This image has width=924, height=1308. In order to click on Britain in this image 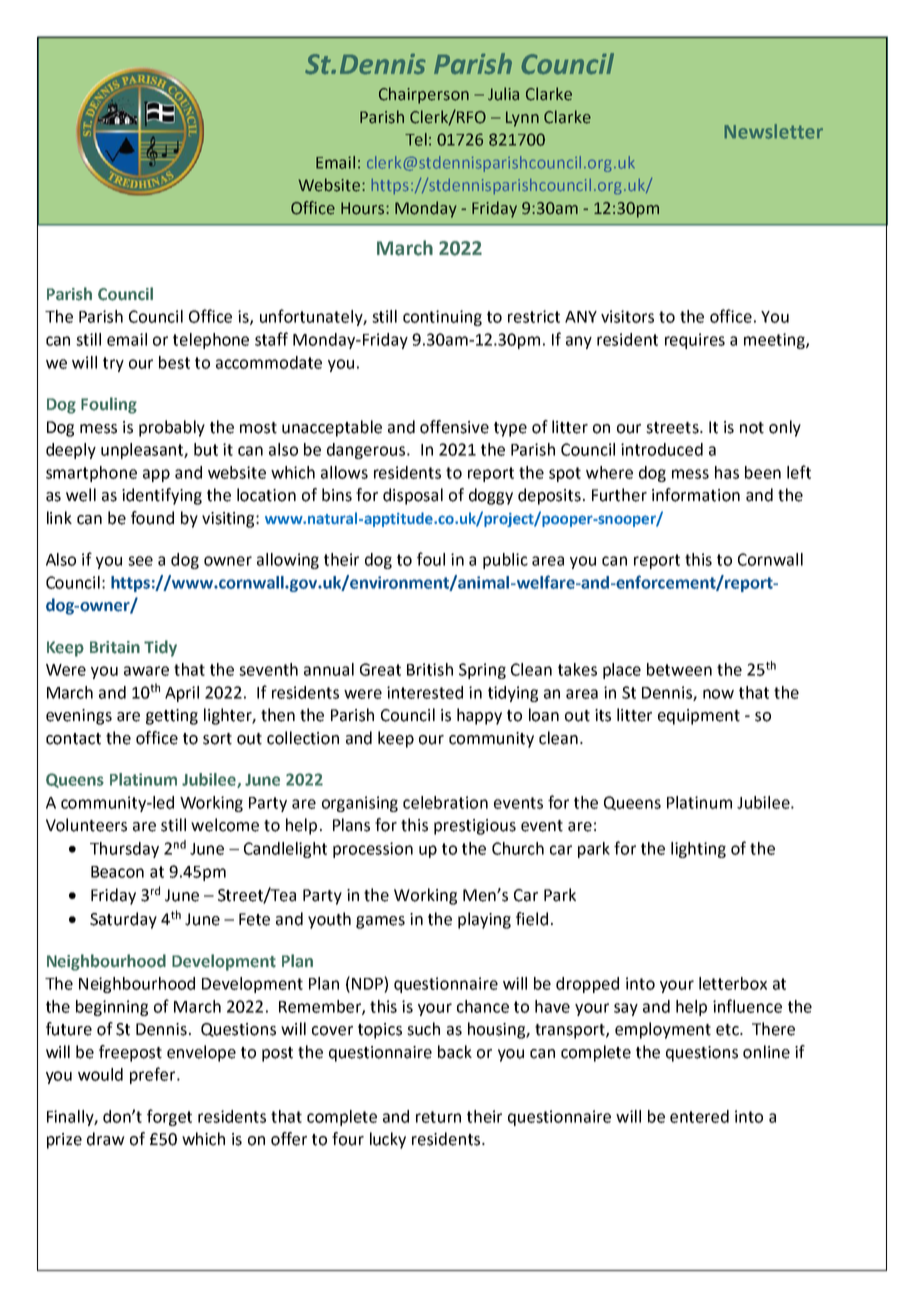, I will do `click(115, 647)`.
